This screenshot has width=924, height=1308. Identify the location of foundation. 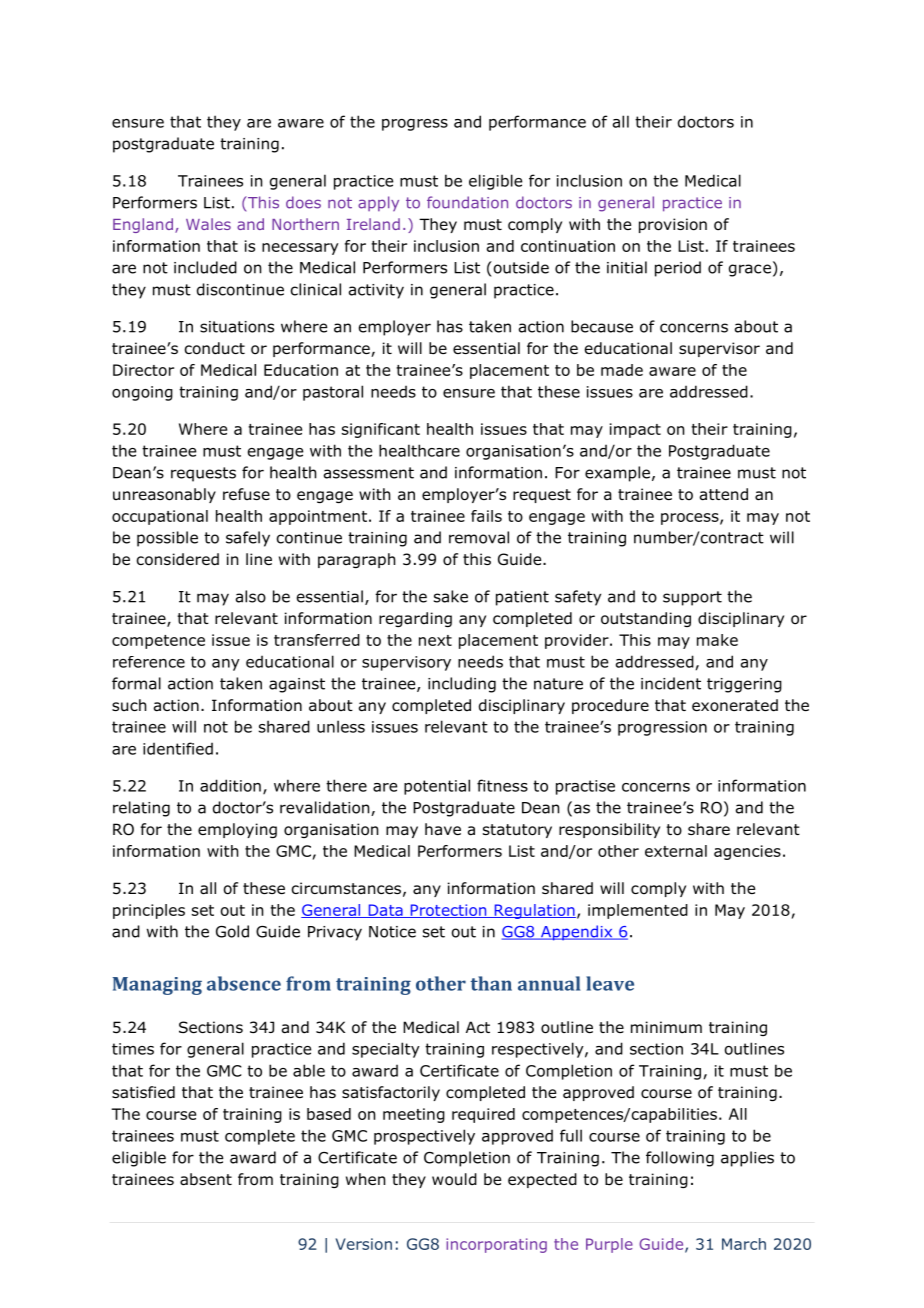
(467, 202).
